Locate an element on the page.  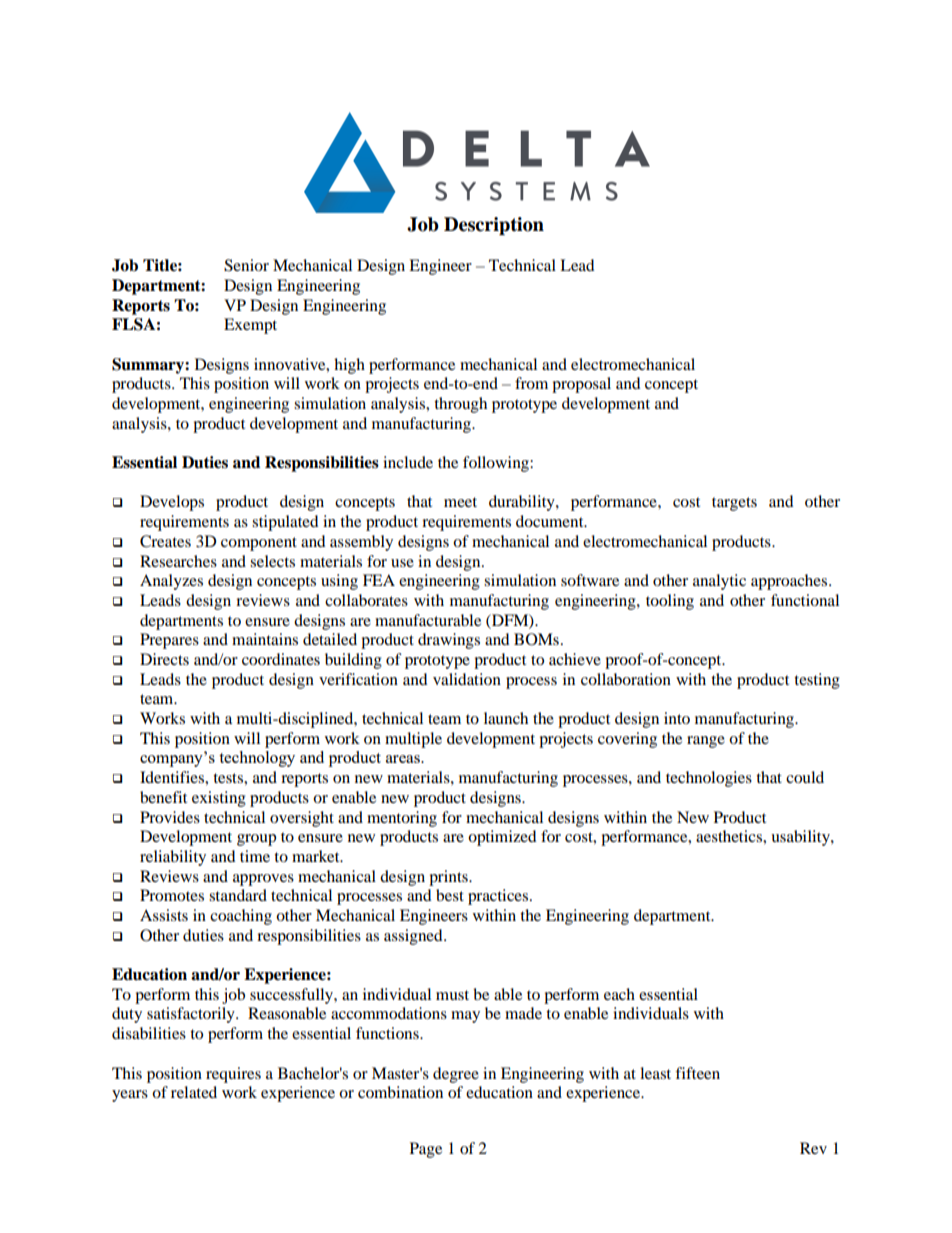
fifteen is located at coordinates (697, 1073).
